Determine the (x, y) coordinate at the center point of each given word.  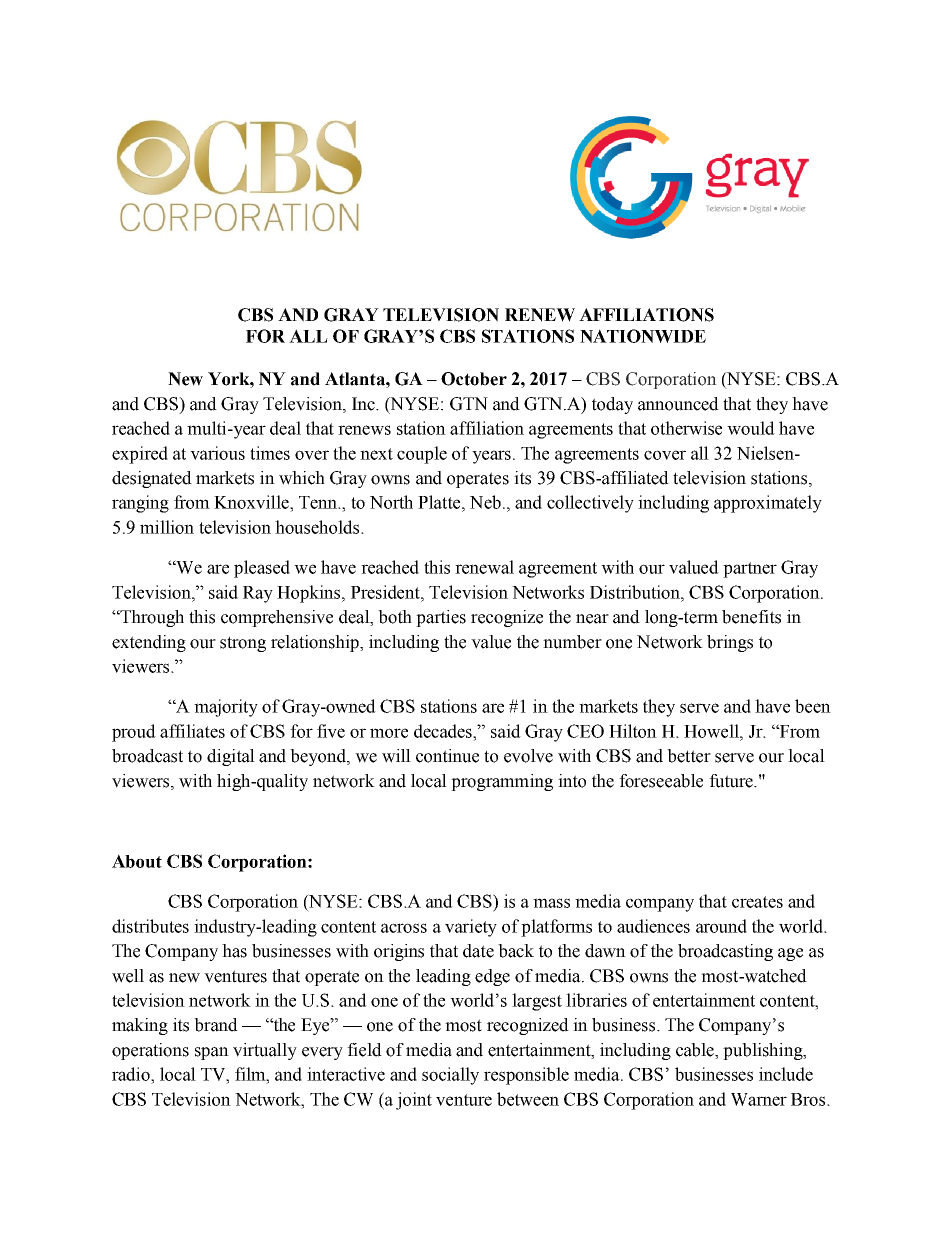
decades (444, 731)
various (217, 453)
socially (450, 1076)
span (212, 1053)
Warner (759, 1099)
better (689, 756)
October (474, 379)
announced (678, 404)
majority (226, 708)
